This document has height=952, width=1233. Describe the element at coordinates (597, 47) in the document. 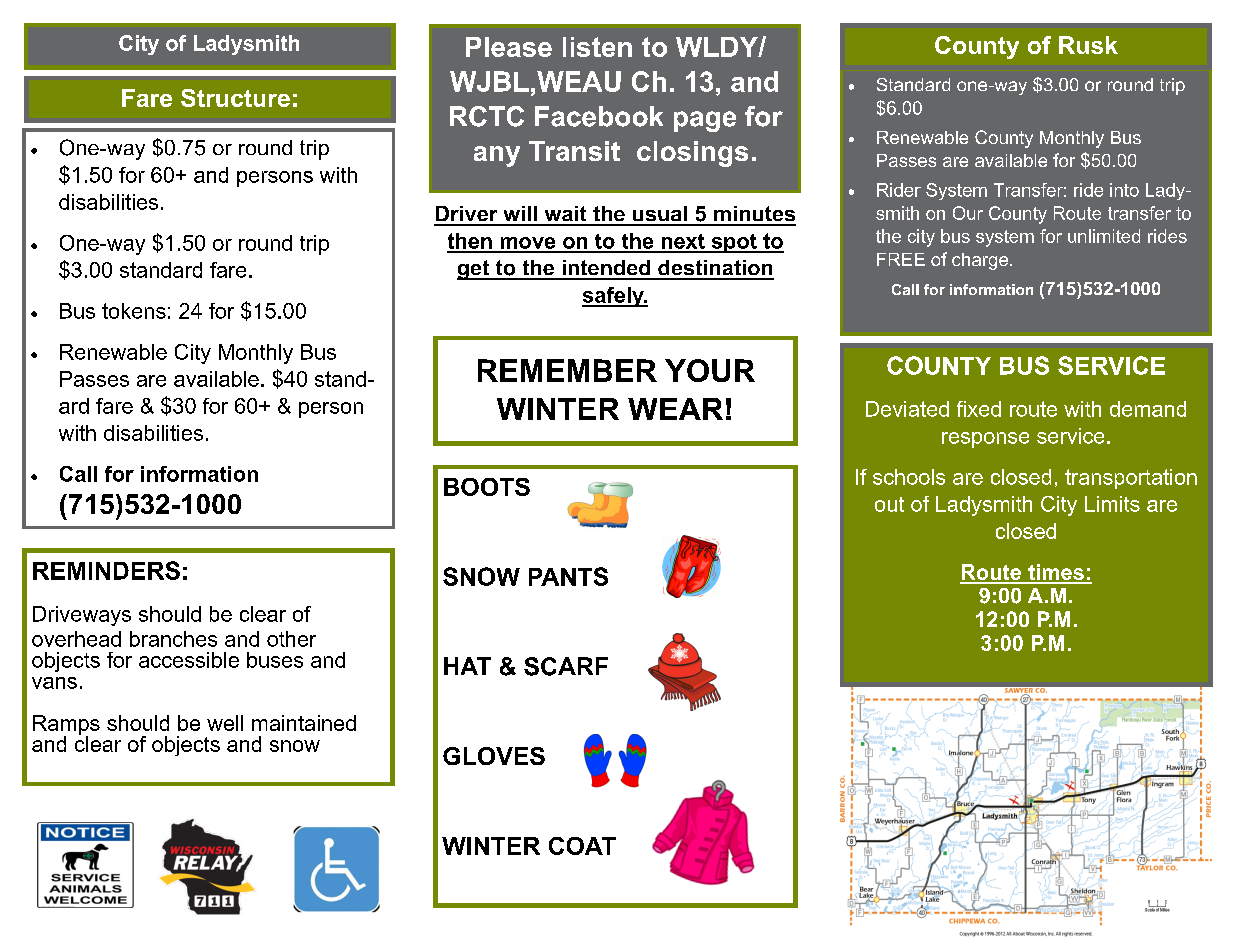

I see `listen` at that location.
